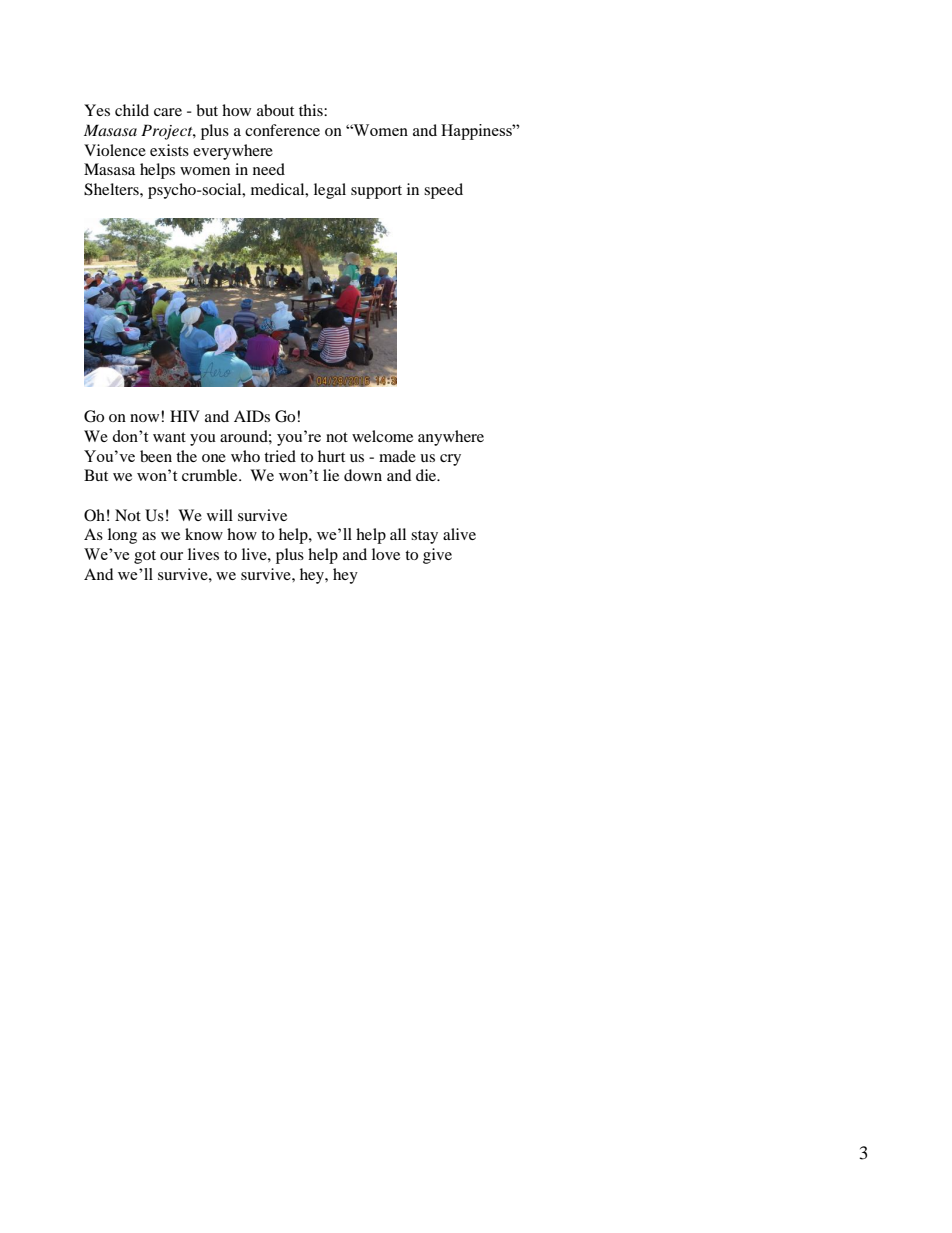  Describe the element at coordinates (282, 130) in the page. I see `conference` at that location.
